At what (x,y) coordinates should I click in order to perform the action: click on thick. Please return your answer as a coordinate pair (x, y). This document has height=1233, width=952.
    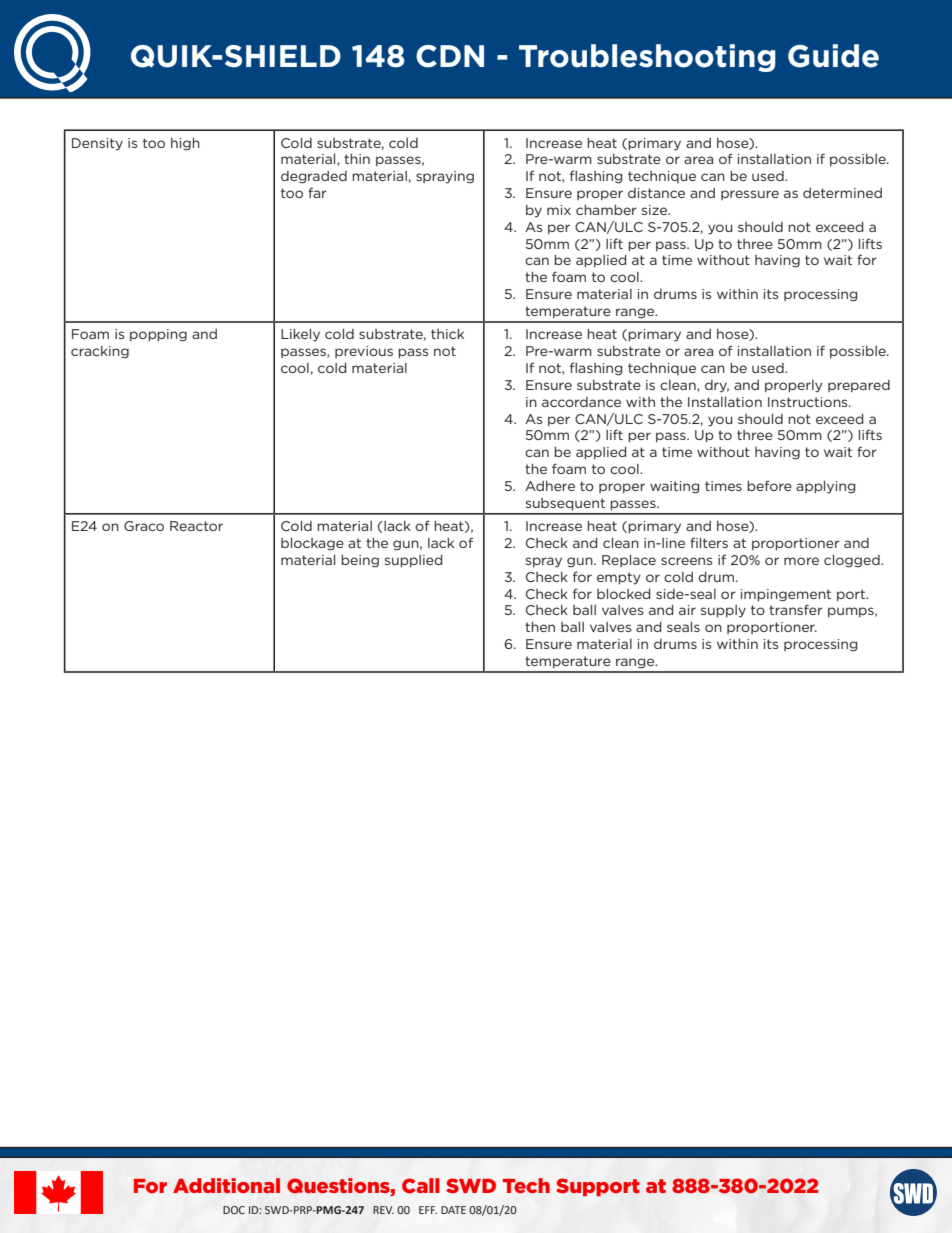
    Looking at the image, I should click on (447, 334).
